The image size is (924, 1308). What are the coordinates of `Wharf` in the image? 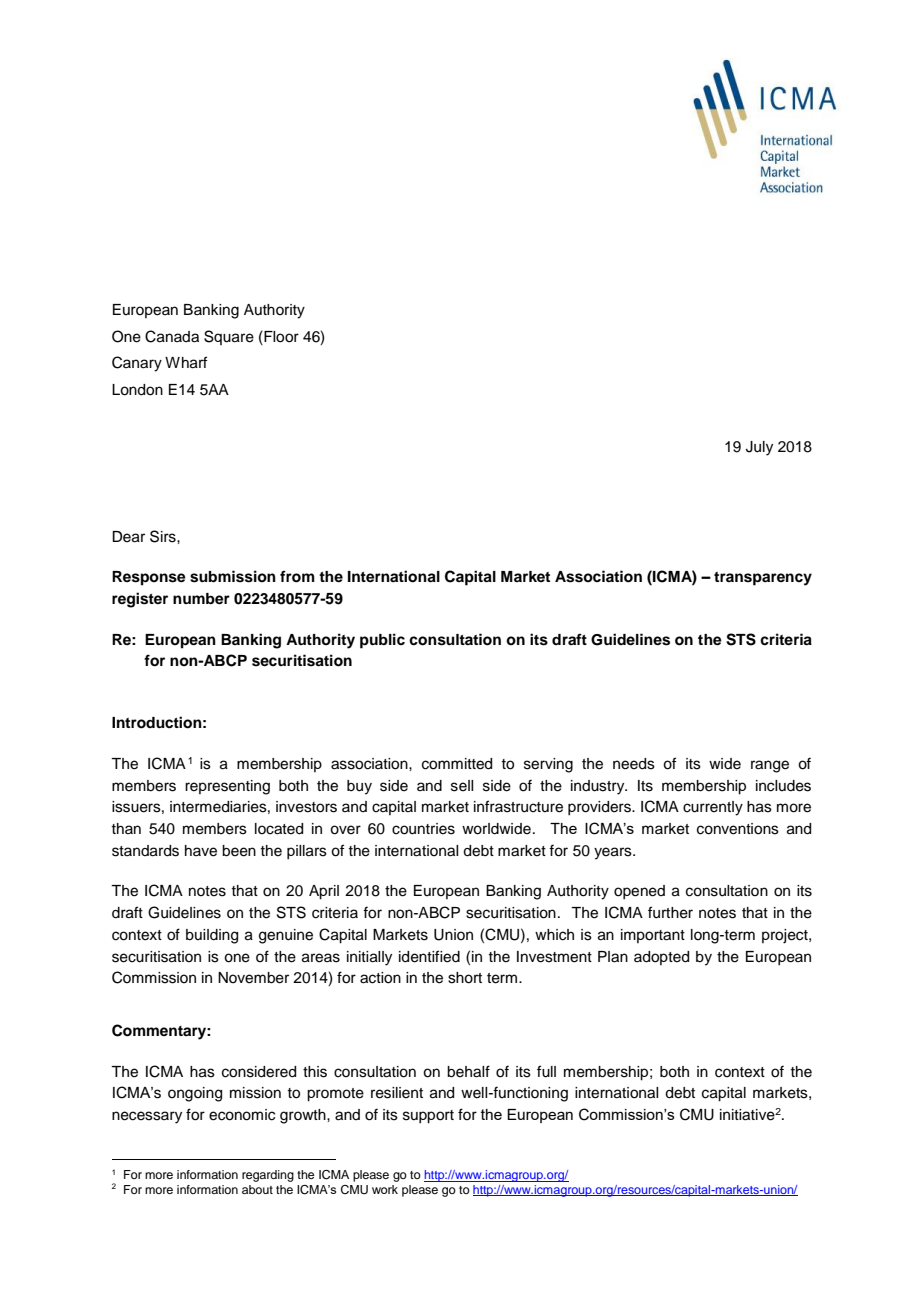 It's located at (186, 362).
